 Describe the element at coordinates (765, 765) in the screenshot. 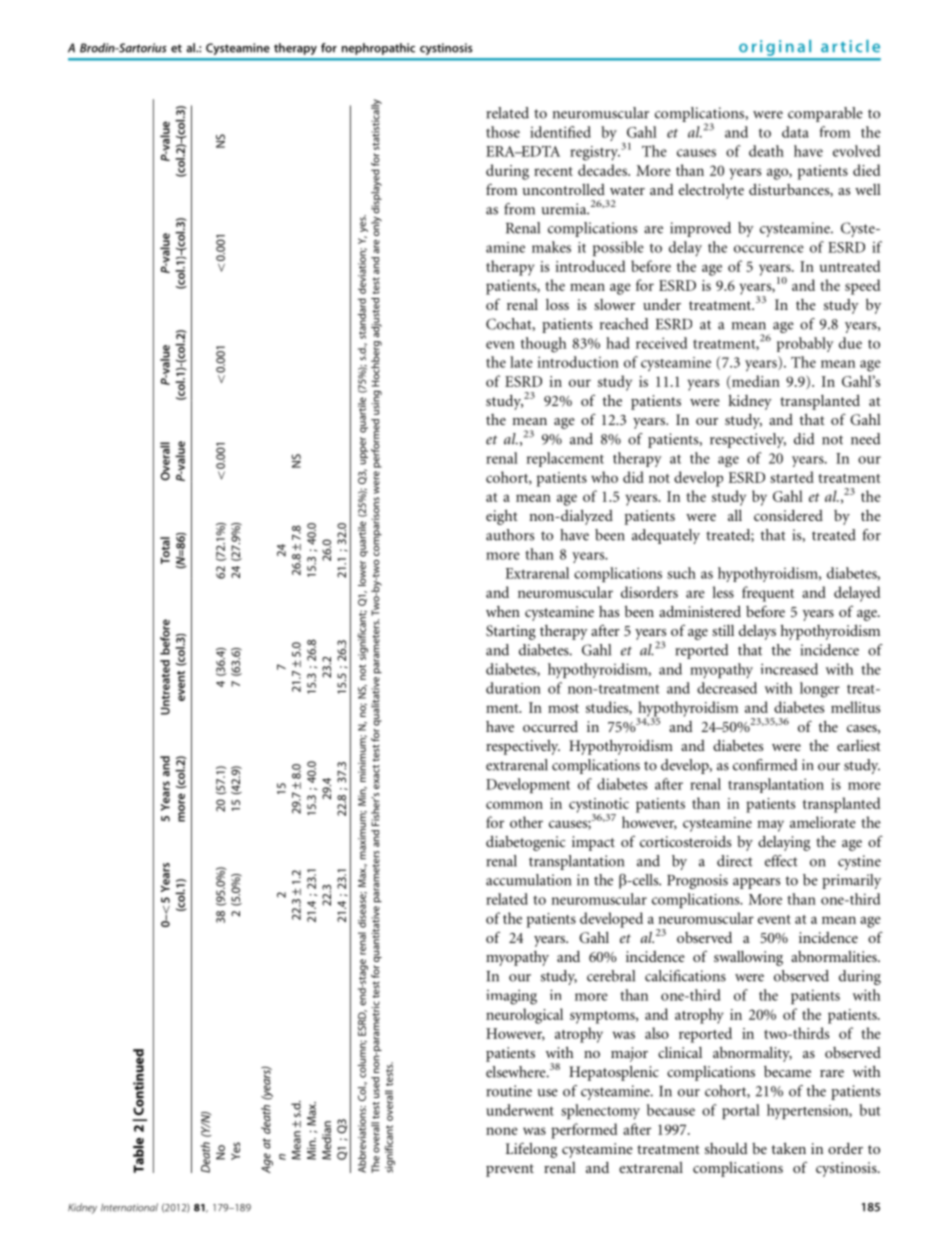

I see `confirmed` at that location.
